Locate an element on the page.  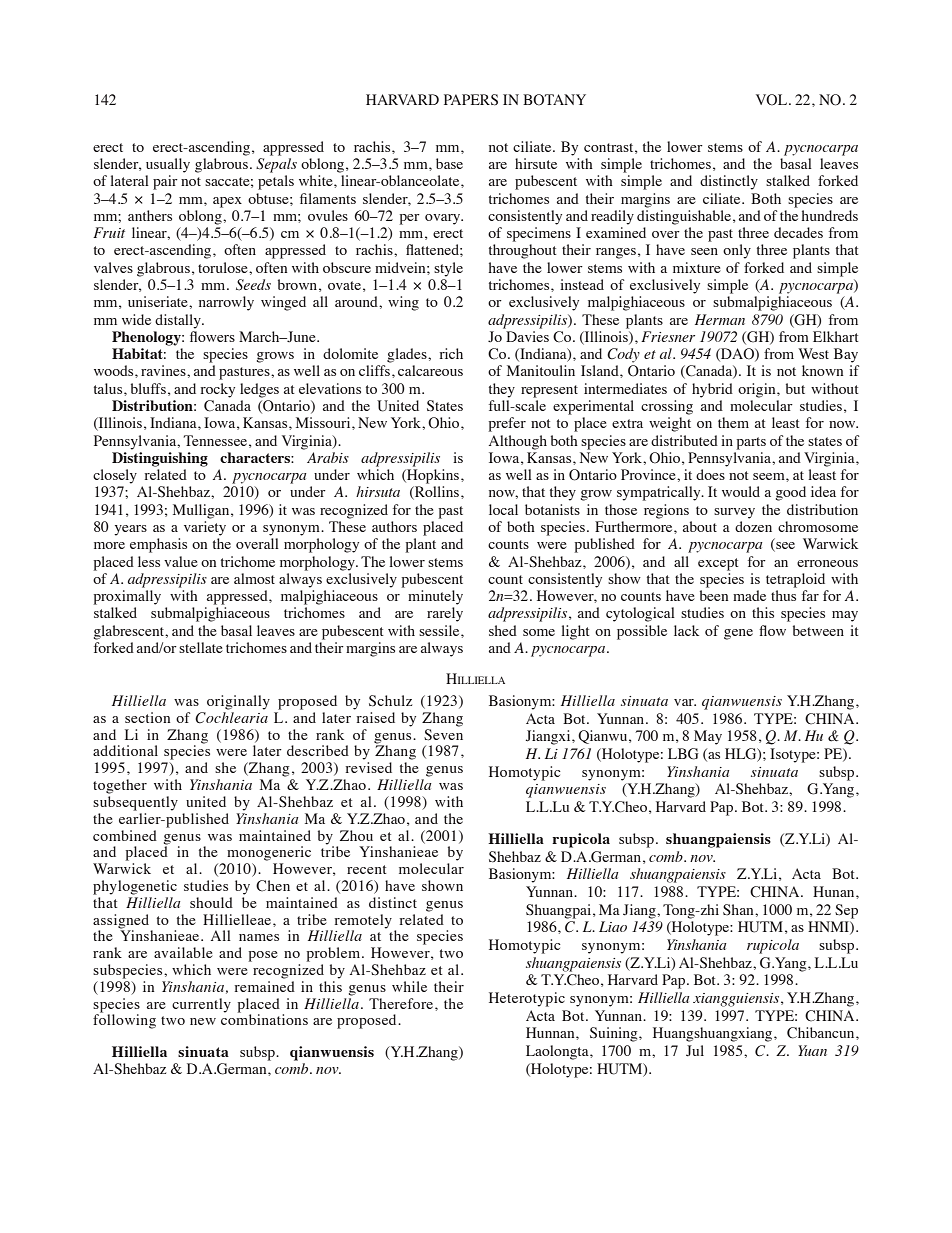
value is located at coordinates (181, 561).
